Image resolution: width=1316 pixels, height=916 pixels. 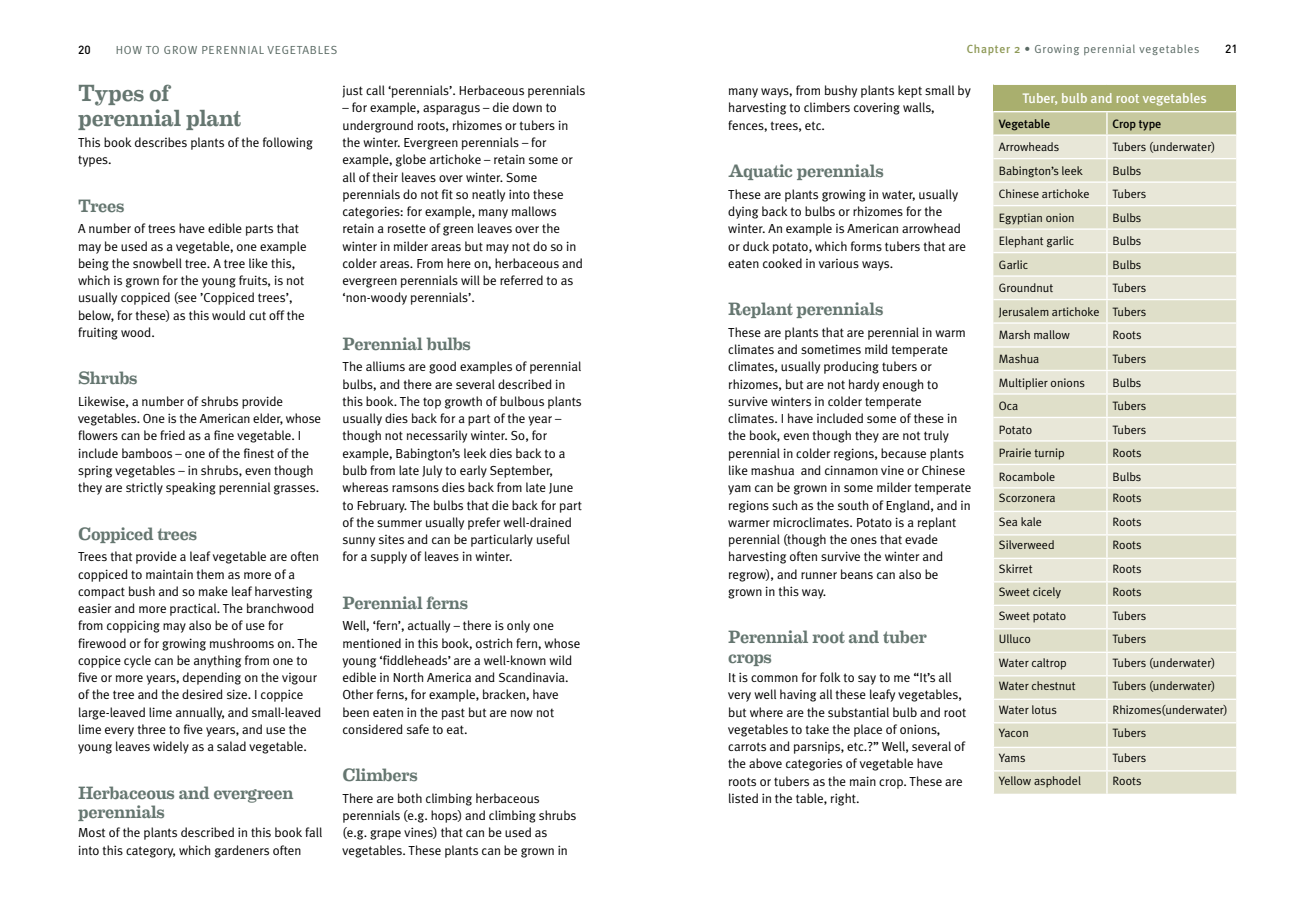 What do you see at coordinates (129, 50) in the image?
I see `How` at bounding box center [129, 50].
